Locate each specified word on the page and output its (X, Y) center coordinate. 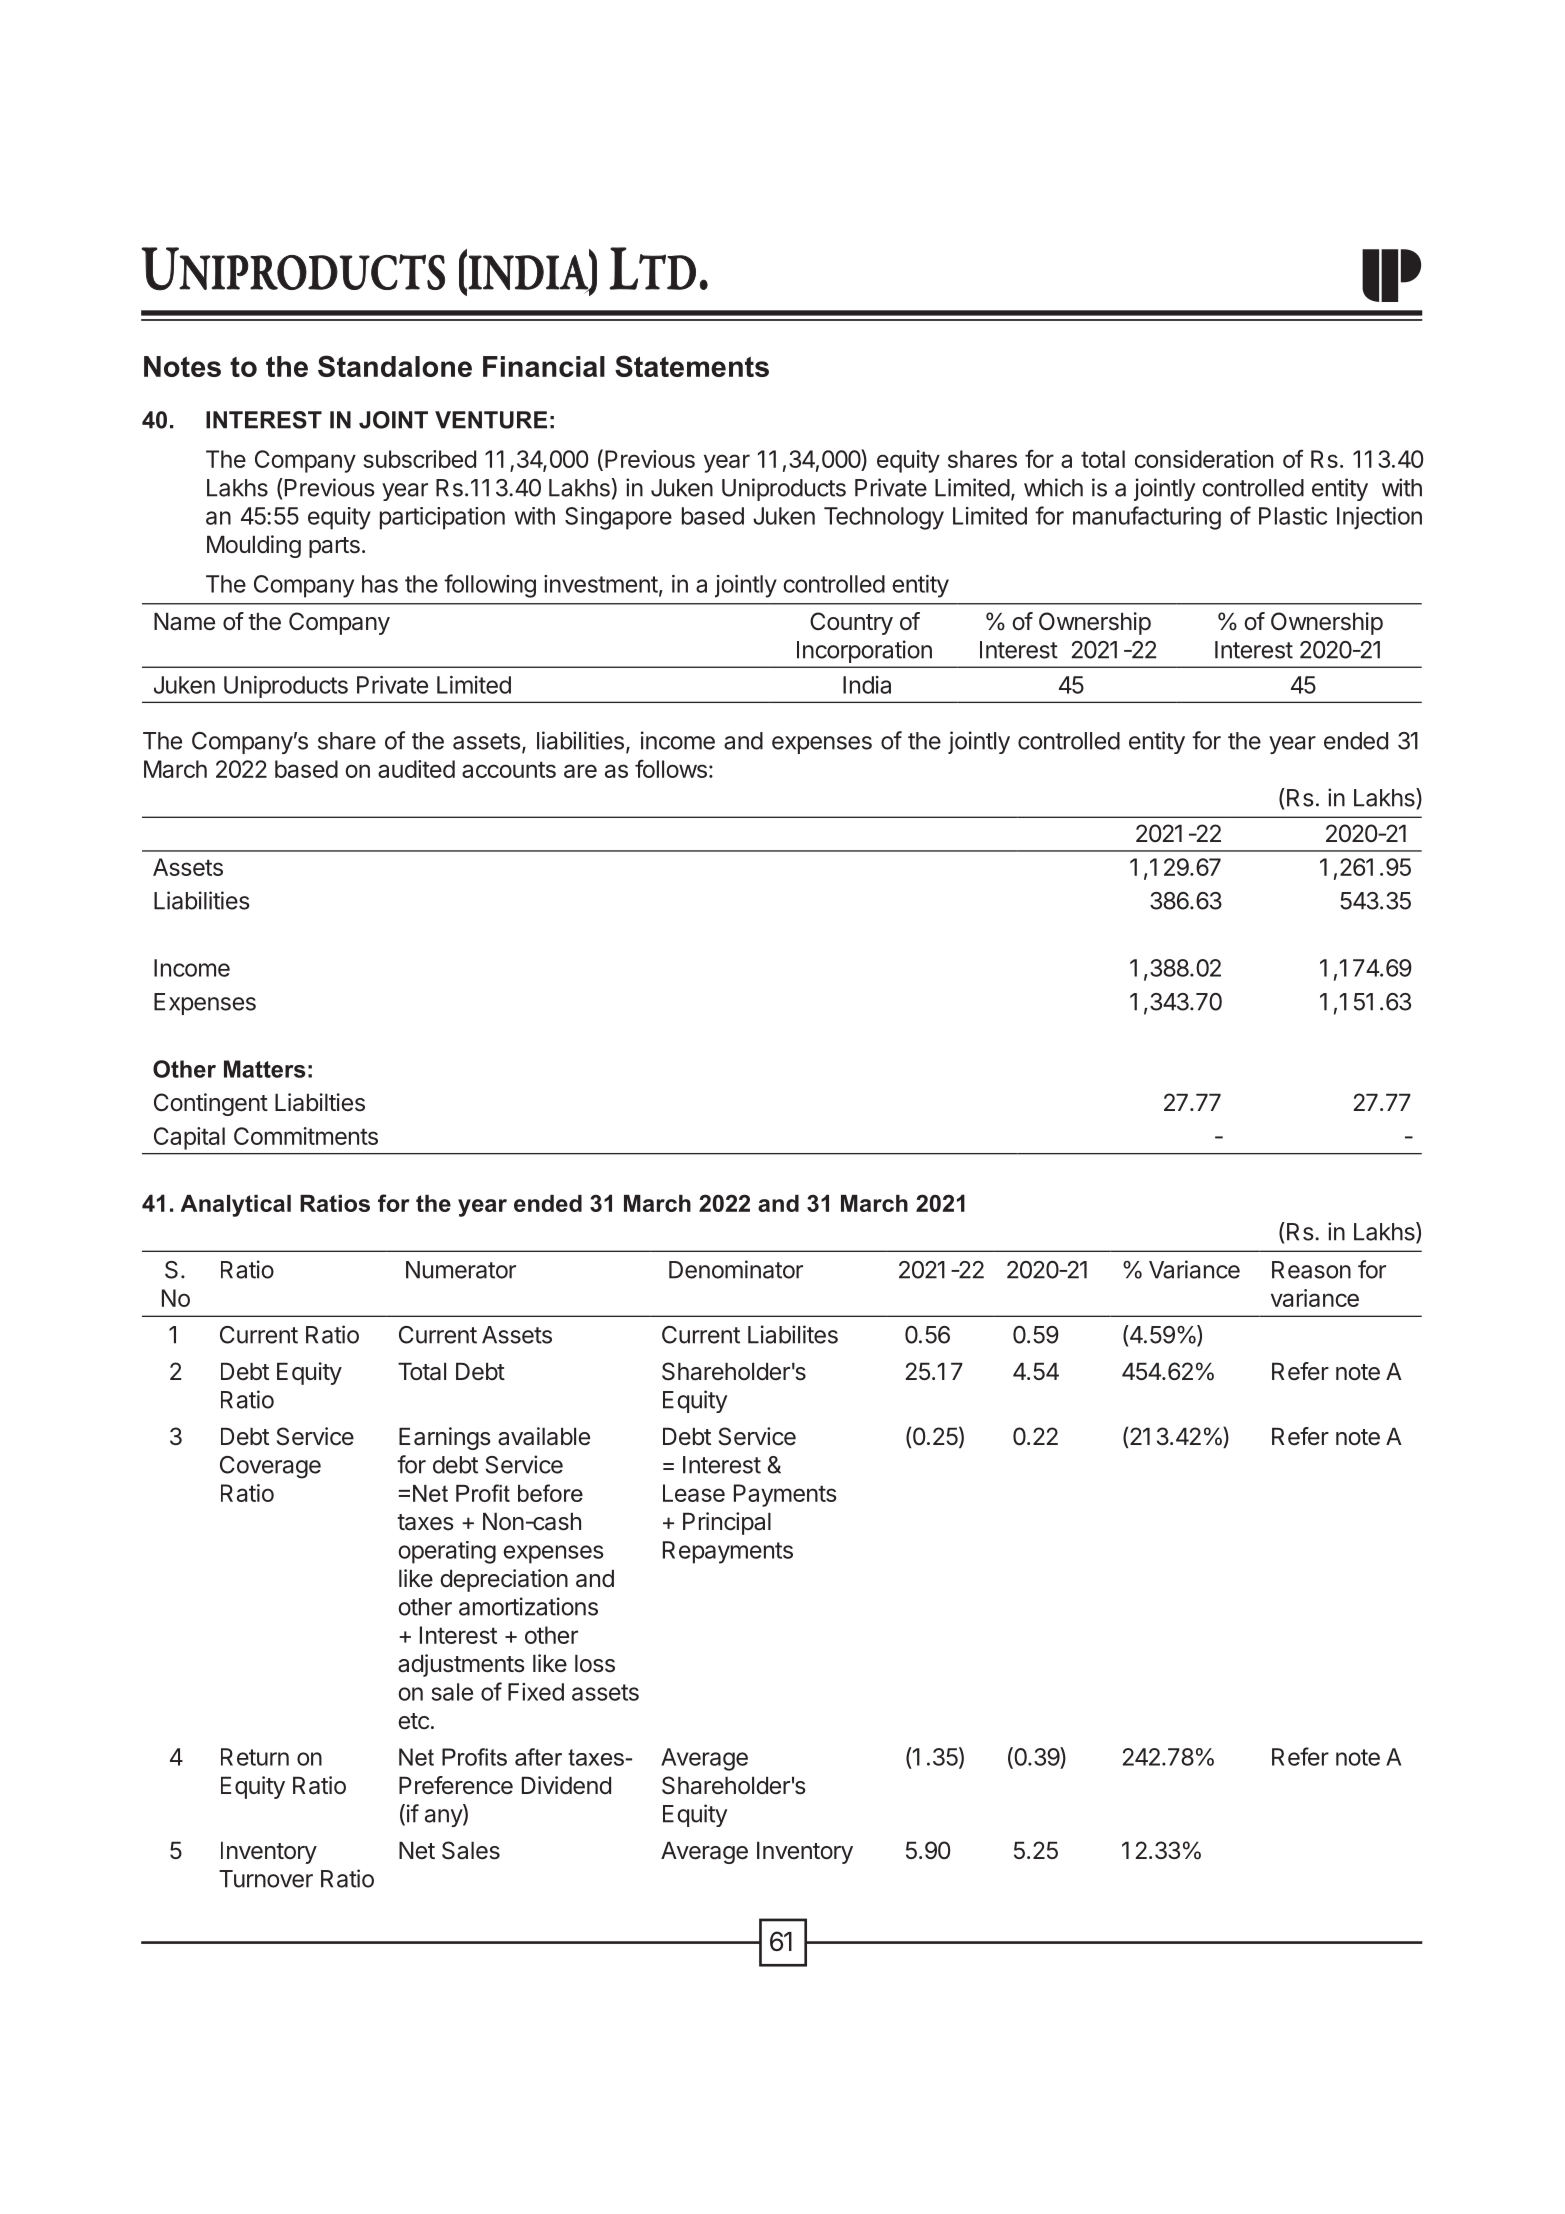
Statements (692, 366)
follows (671, 768)
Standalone (395, 366)
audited (416, 769)
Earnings (445, 1438)
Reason (1311, 1270)
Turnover (266, 1879)
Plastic (1293, 516)
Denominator (736, 1269)
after (538, 1757)
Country (851, 623)
